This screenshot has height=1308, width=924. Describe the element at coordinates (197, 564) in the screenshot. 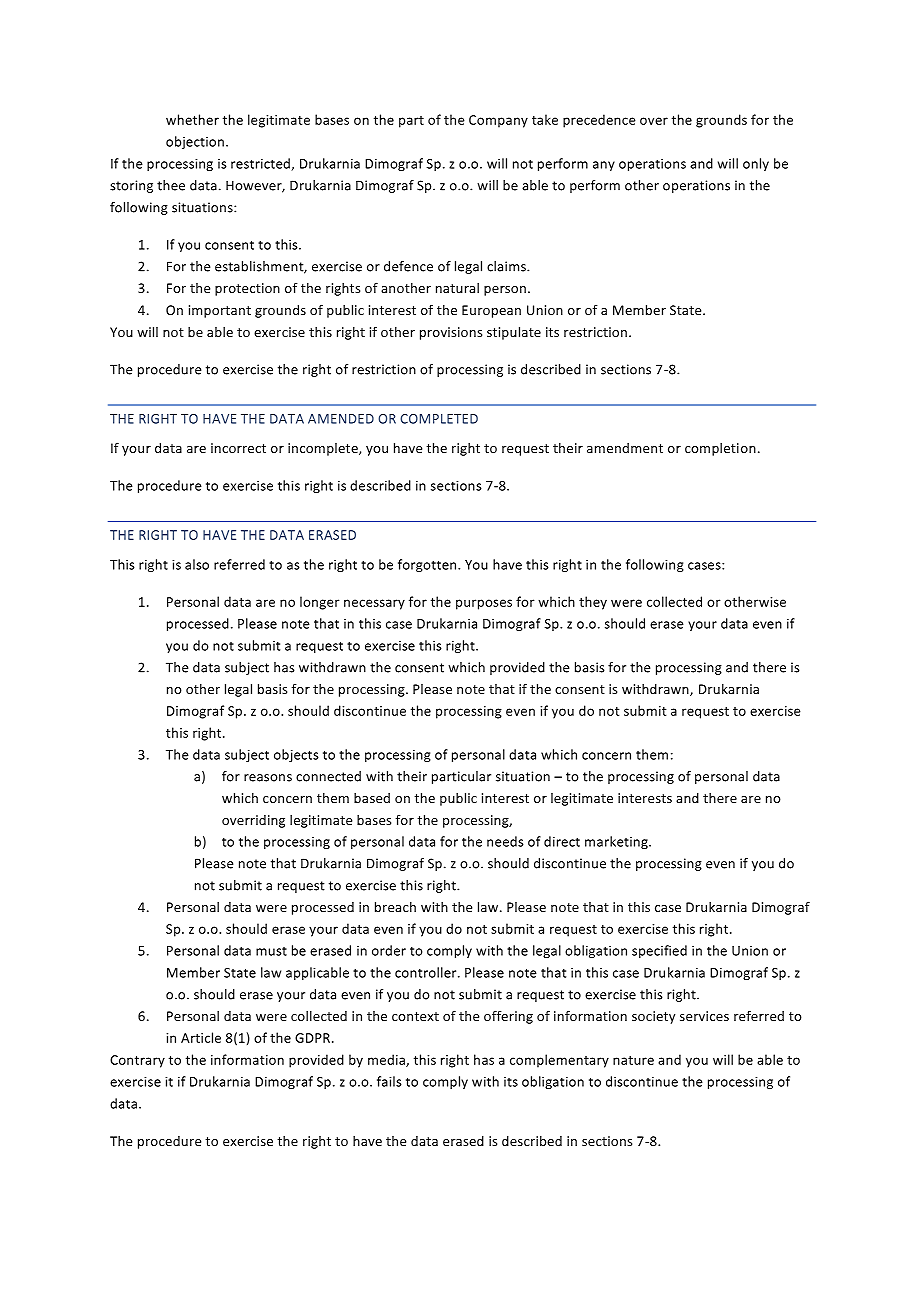

I see `also` at that location.
